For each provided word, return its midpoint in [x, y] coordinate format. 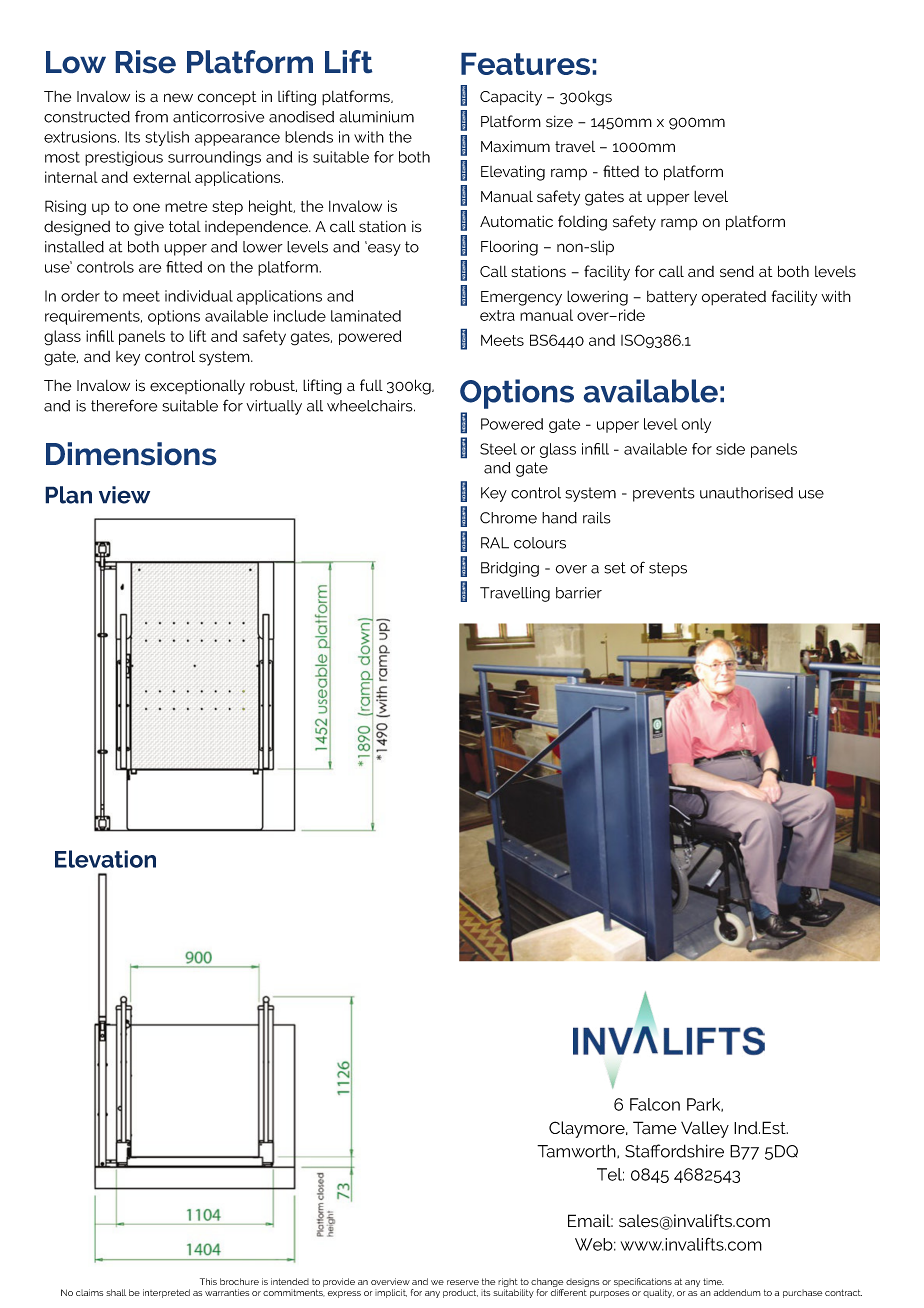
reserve [463, 1282]
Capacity [511, 98]
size [559, 122]
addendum [737, 1292]
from [151, 116]
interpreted [166, 1293]
